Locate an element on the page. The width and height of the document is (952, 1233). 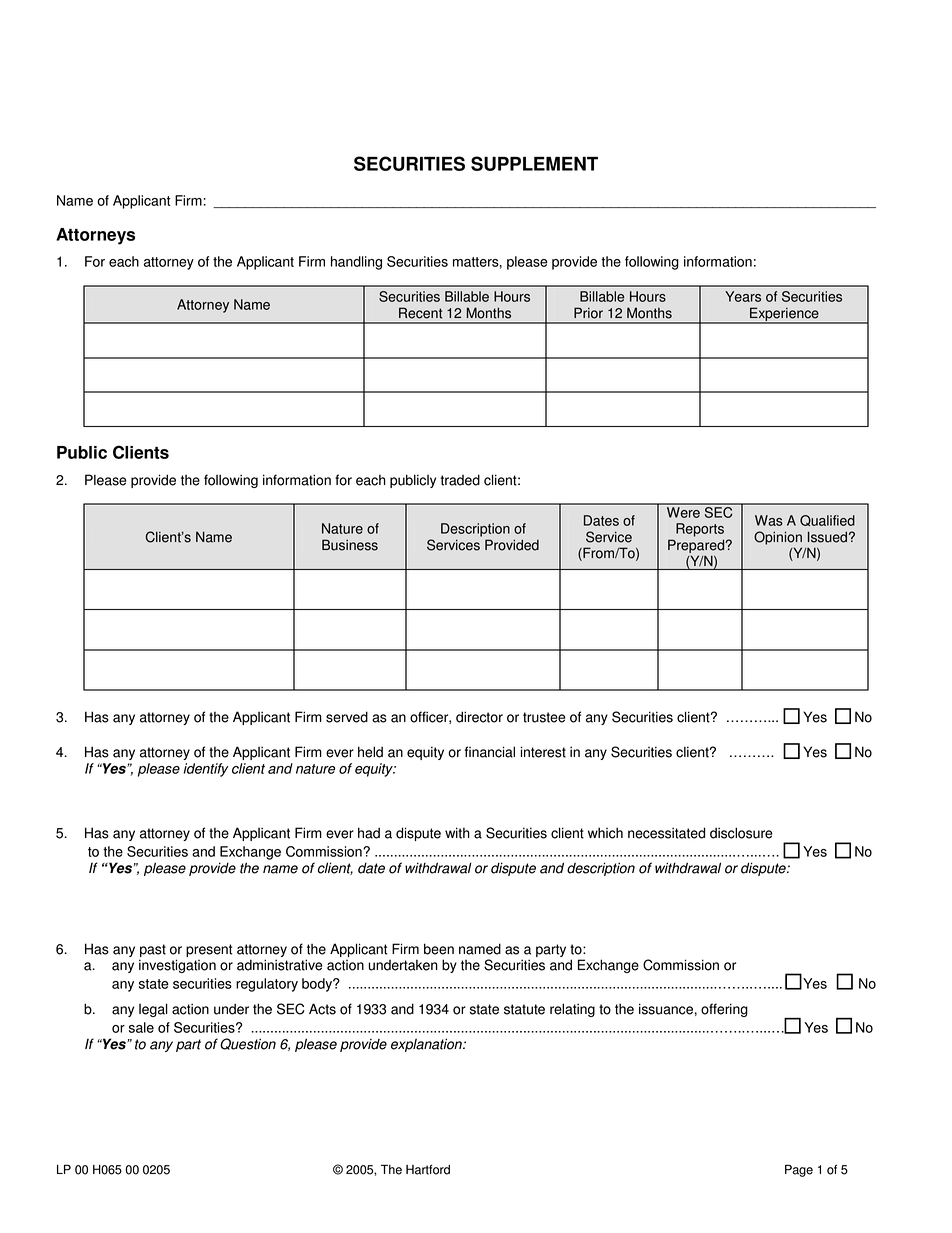
Opinion is located at coordinates (778, 538).
